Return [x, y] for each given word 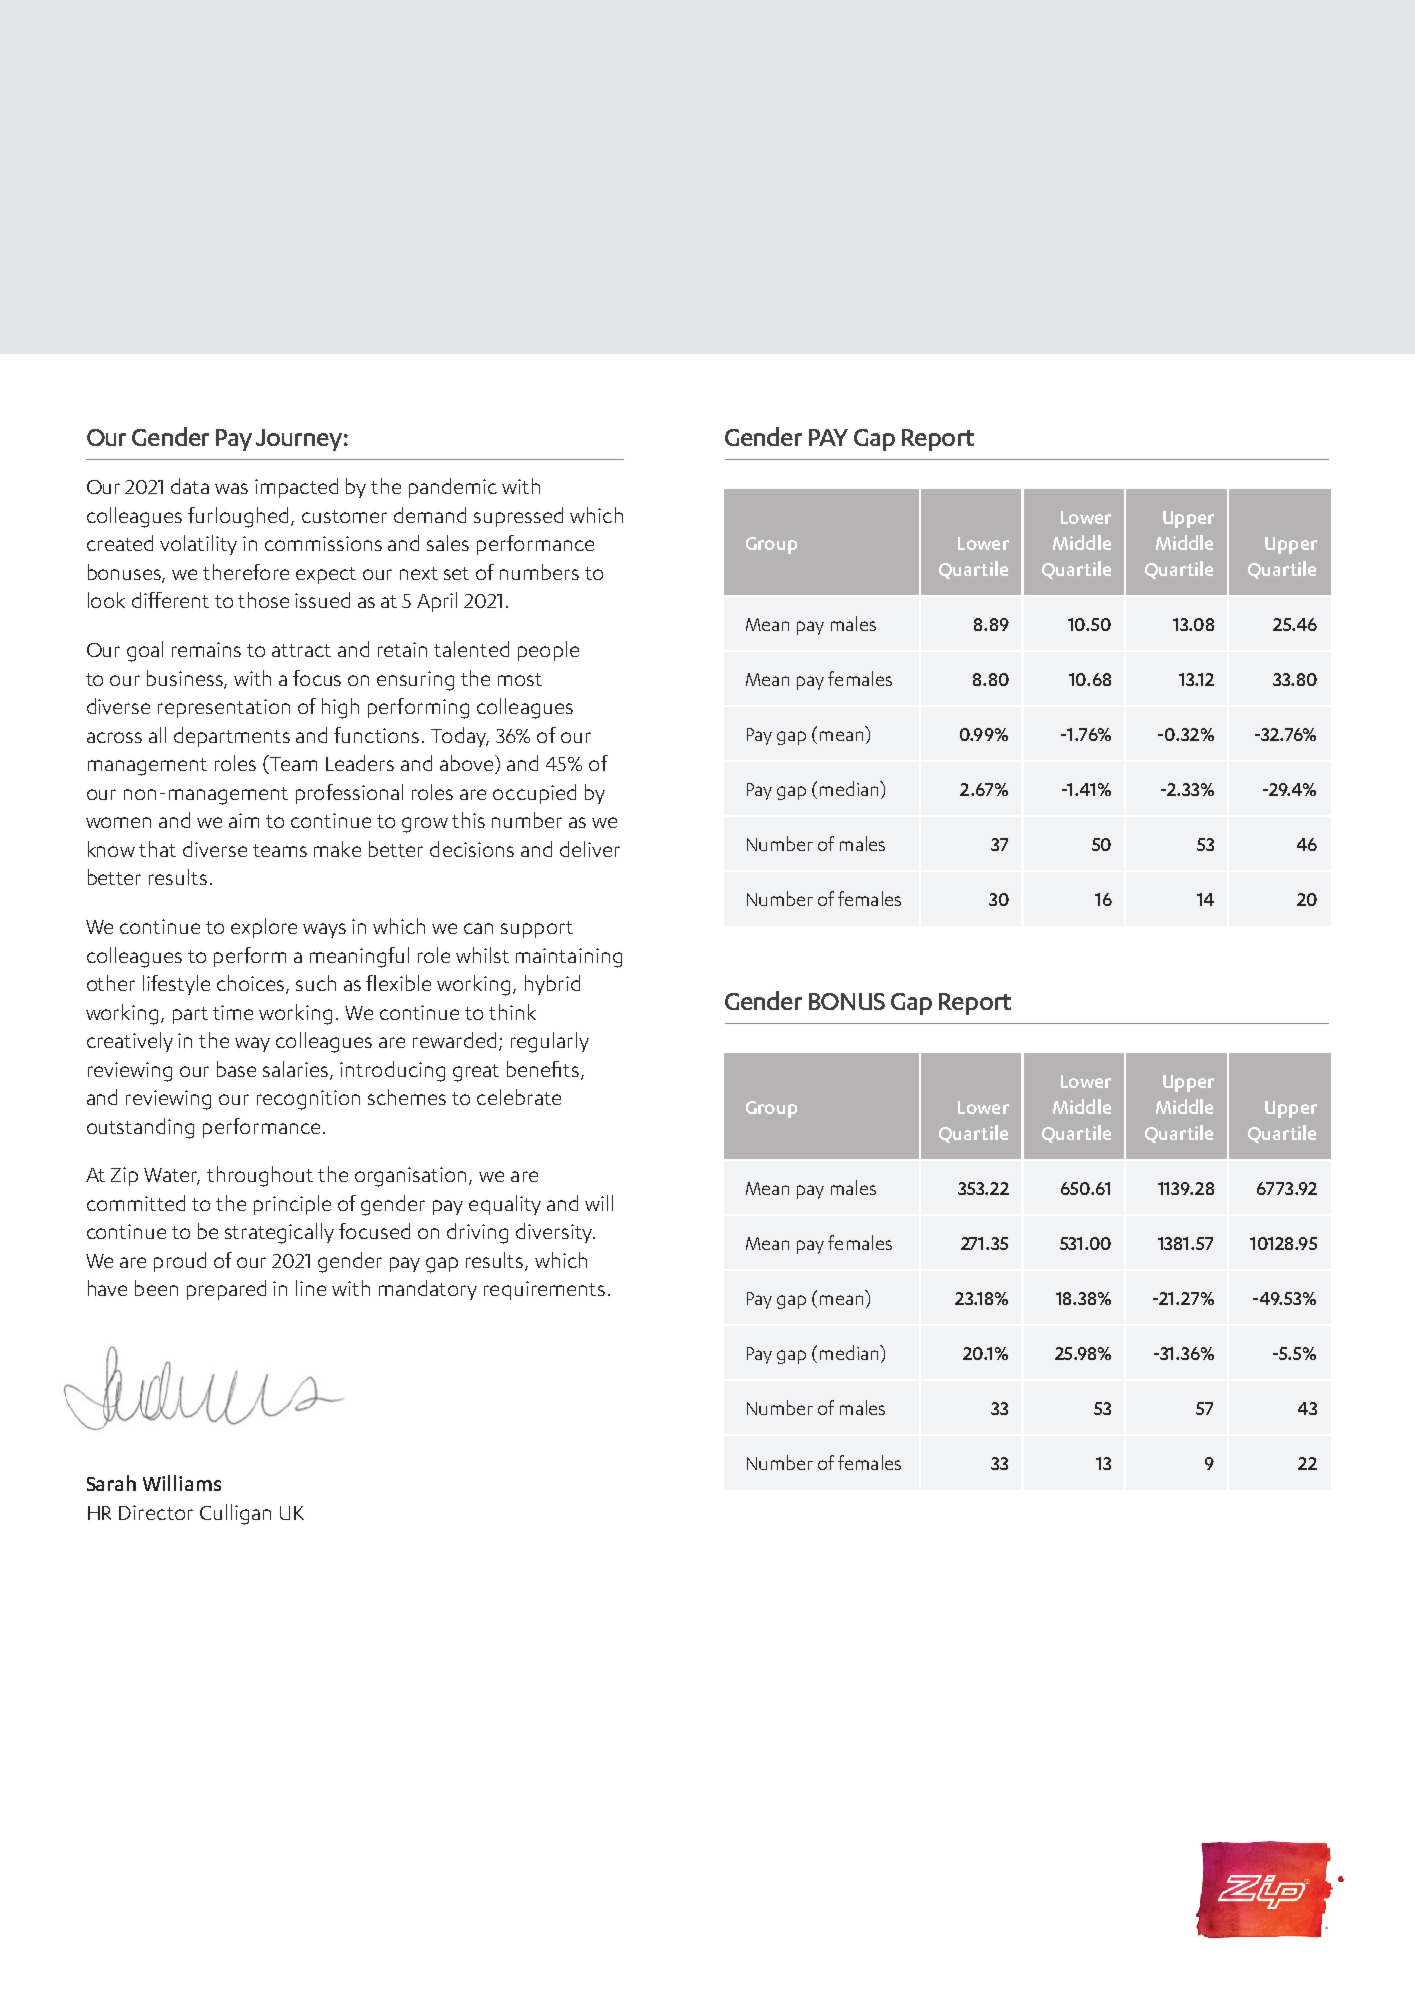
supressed [518, 517]
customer [344, 516]
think [512, 1012]
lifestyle [176, 985]
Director [156, 1512]
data [190, 486]
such [316, 983]
